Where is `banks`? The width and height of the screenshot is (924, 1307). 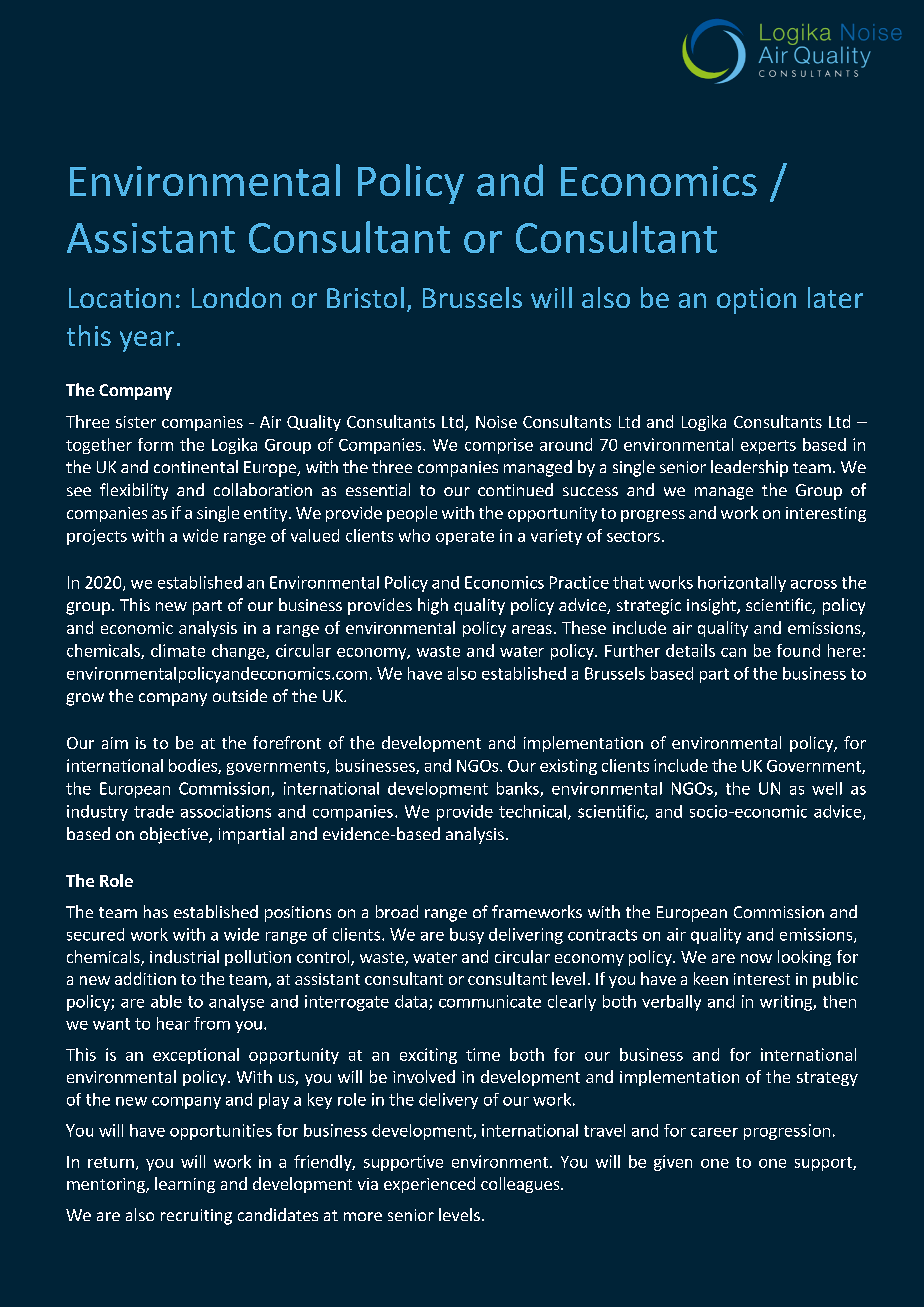
banks is located at coordinates (519, 789).
